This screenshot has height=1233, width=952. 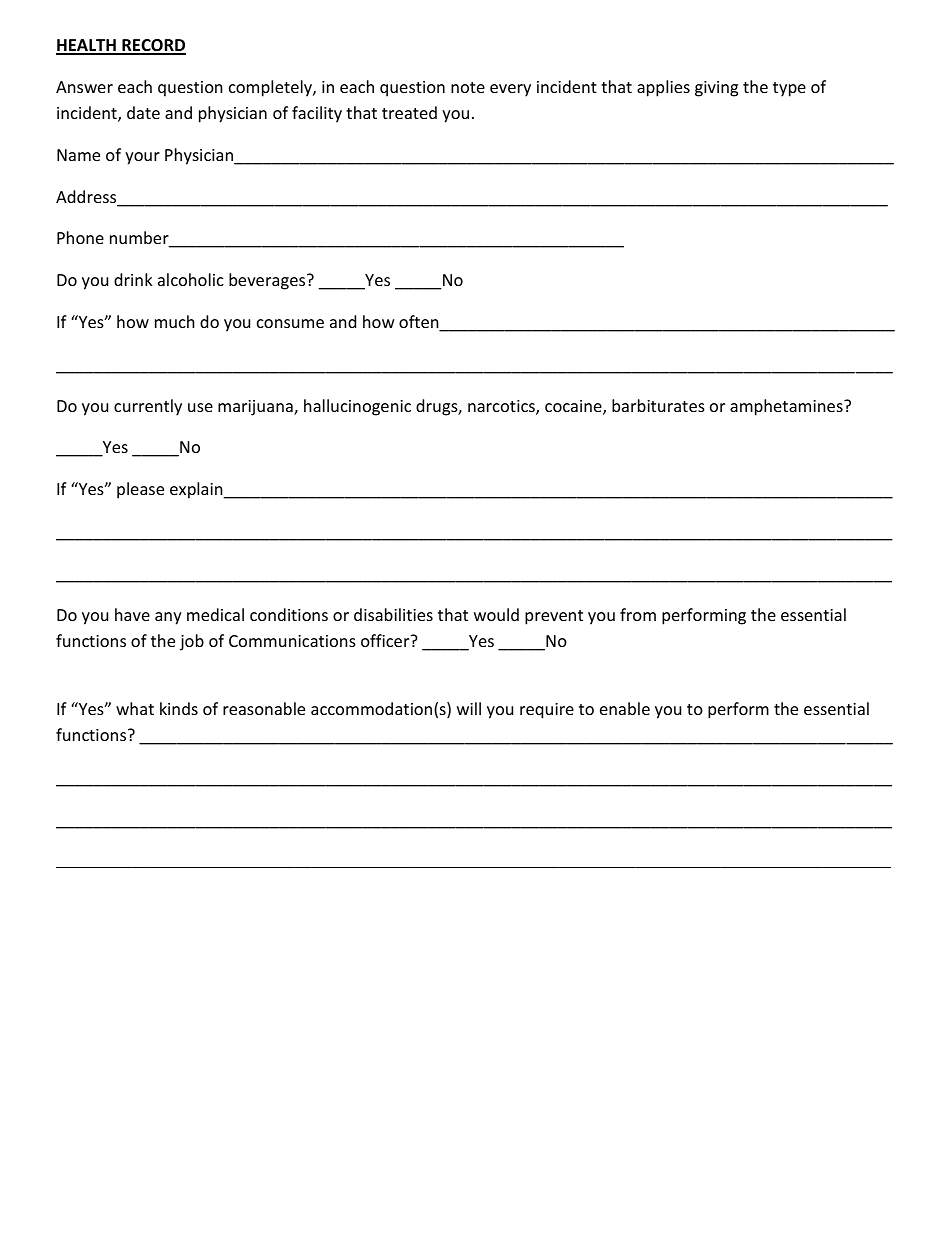 I want to click on note, so click(x=468, y=87).
